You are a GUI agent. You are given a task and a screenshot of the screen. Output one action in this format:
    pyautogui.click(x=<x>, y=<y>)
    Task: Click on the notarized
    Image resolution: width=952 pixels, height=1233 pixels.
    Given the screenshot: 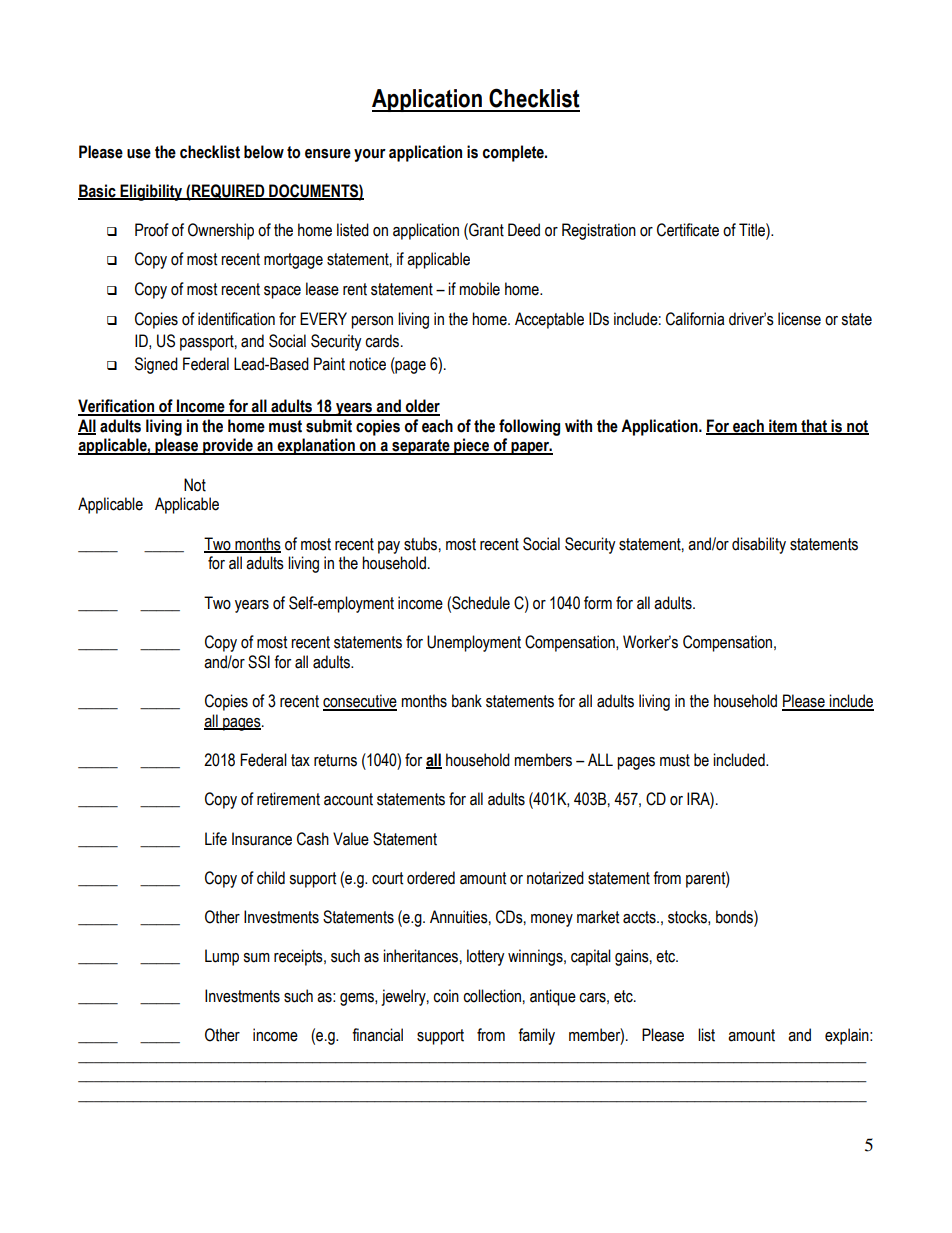 What is the action you would take?
    pyautogui.click(x=555, y=878)
